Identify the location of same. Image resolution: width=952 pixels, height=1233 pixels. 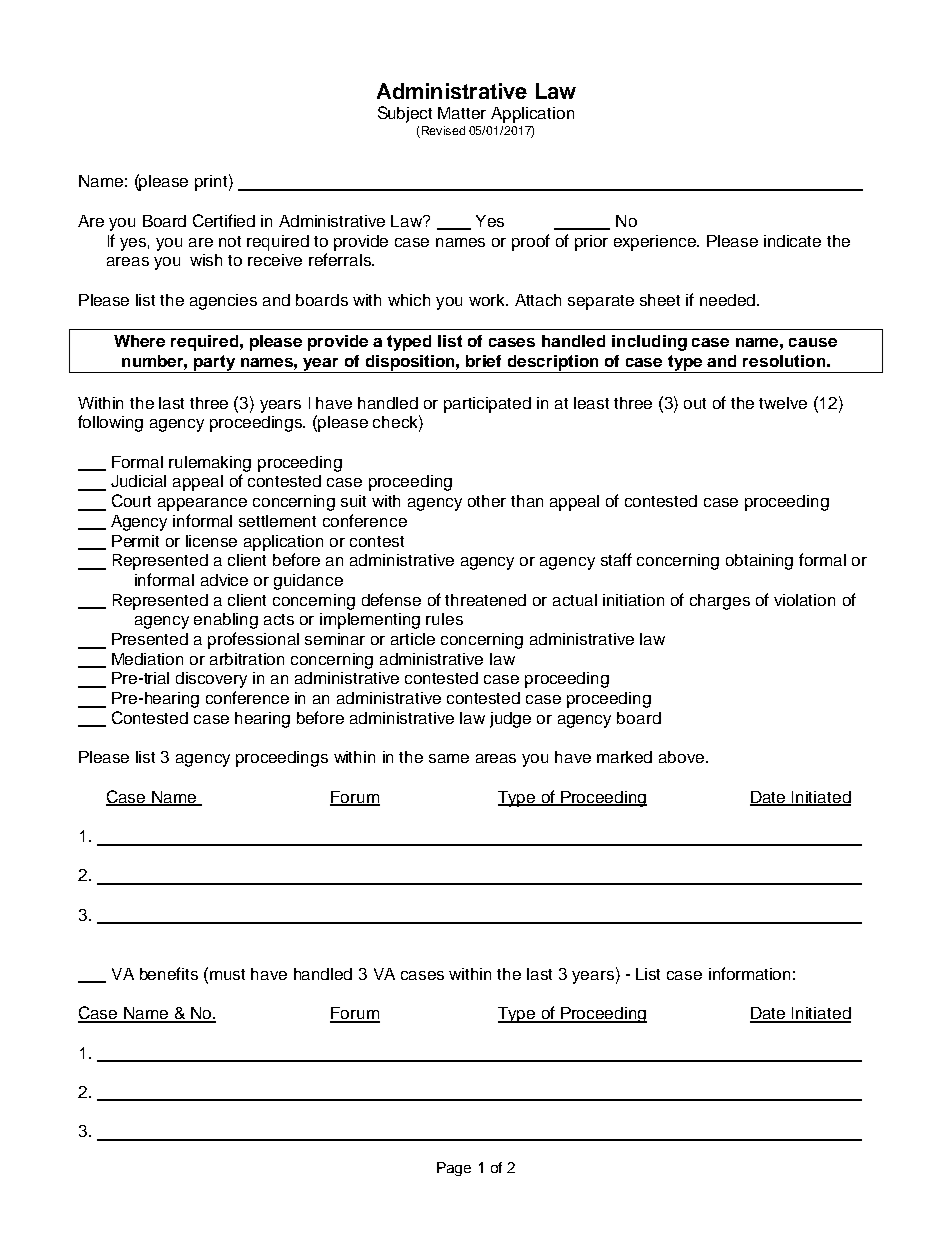
(449, 758).
